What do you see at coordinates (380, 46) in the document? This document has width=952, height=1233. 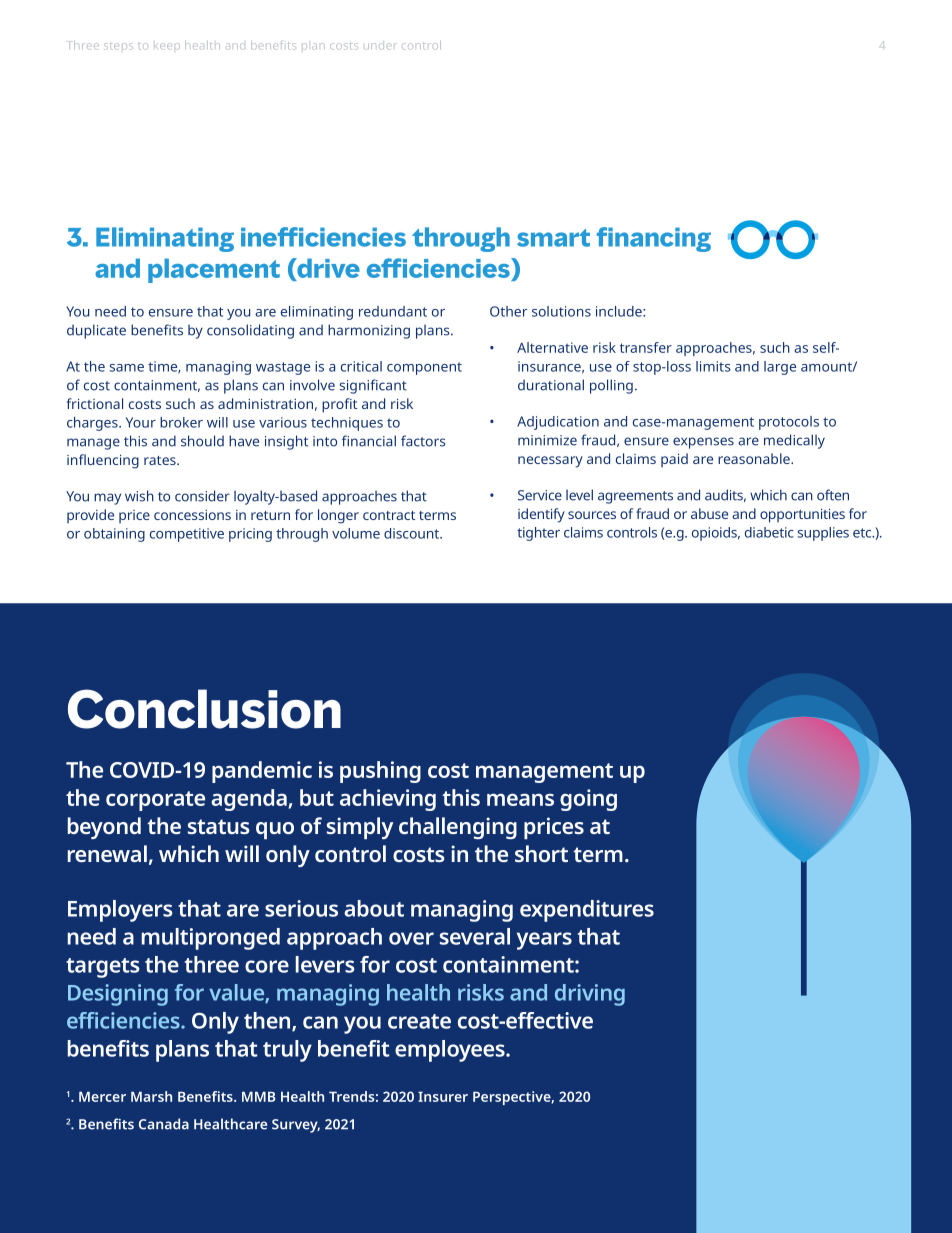 I see `under` at bounding box center [380, 46].
